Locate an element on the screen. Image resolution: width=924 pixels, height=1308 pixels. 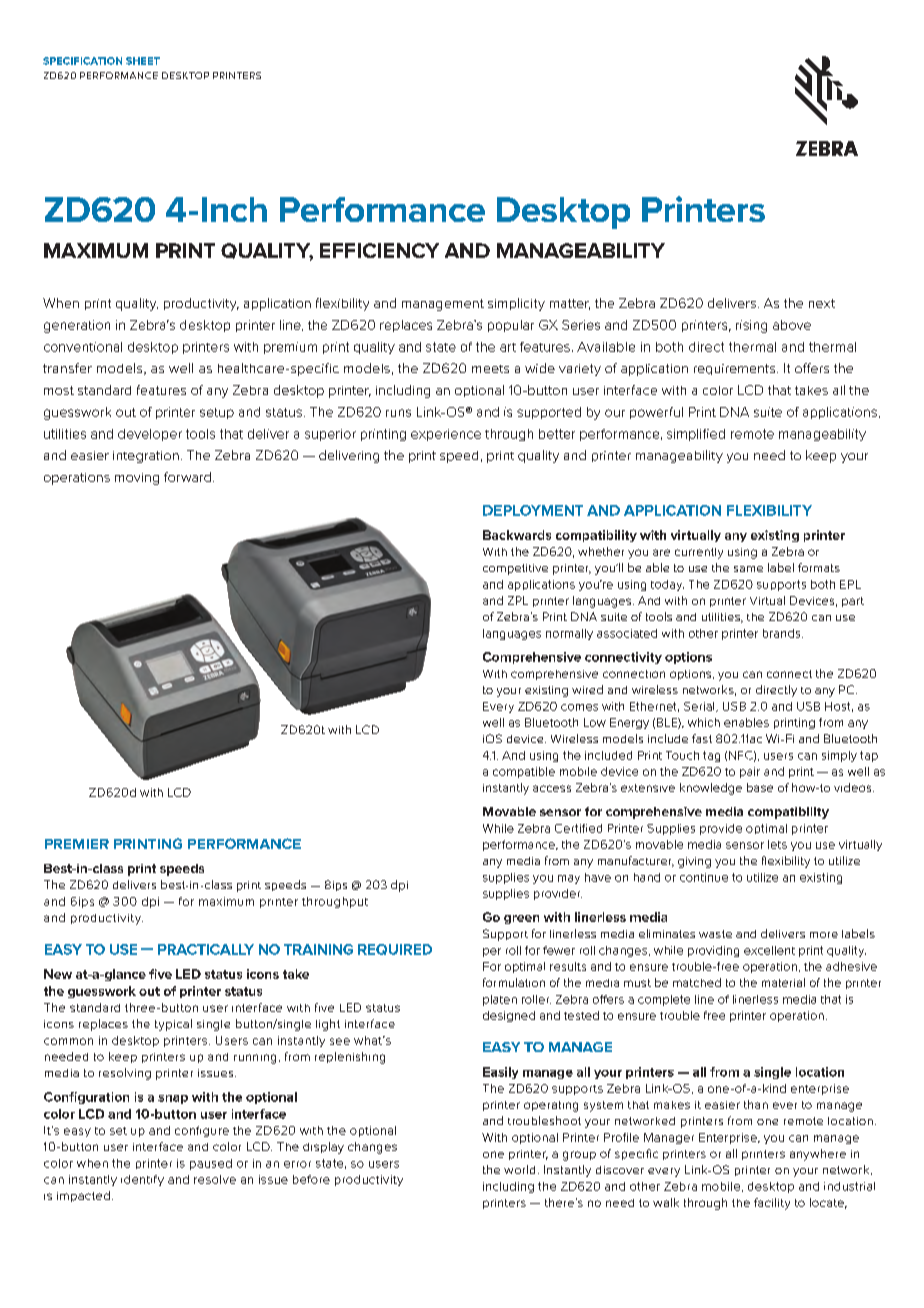
identify is located at coordinates (142, 1180).
